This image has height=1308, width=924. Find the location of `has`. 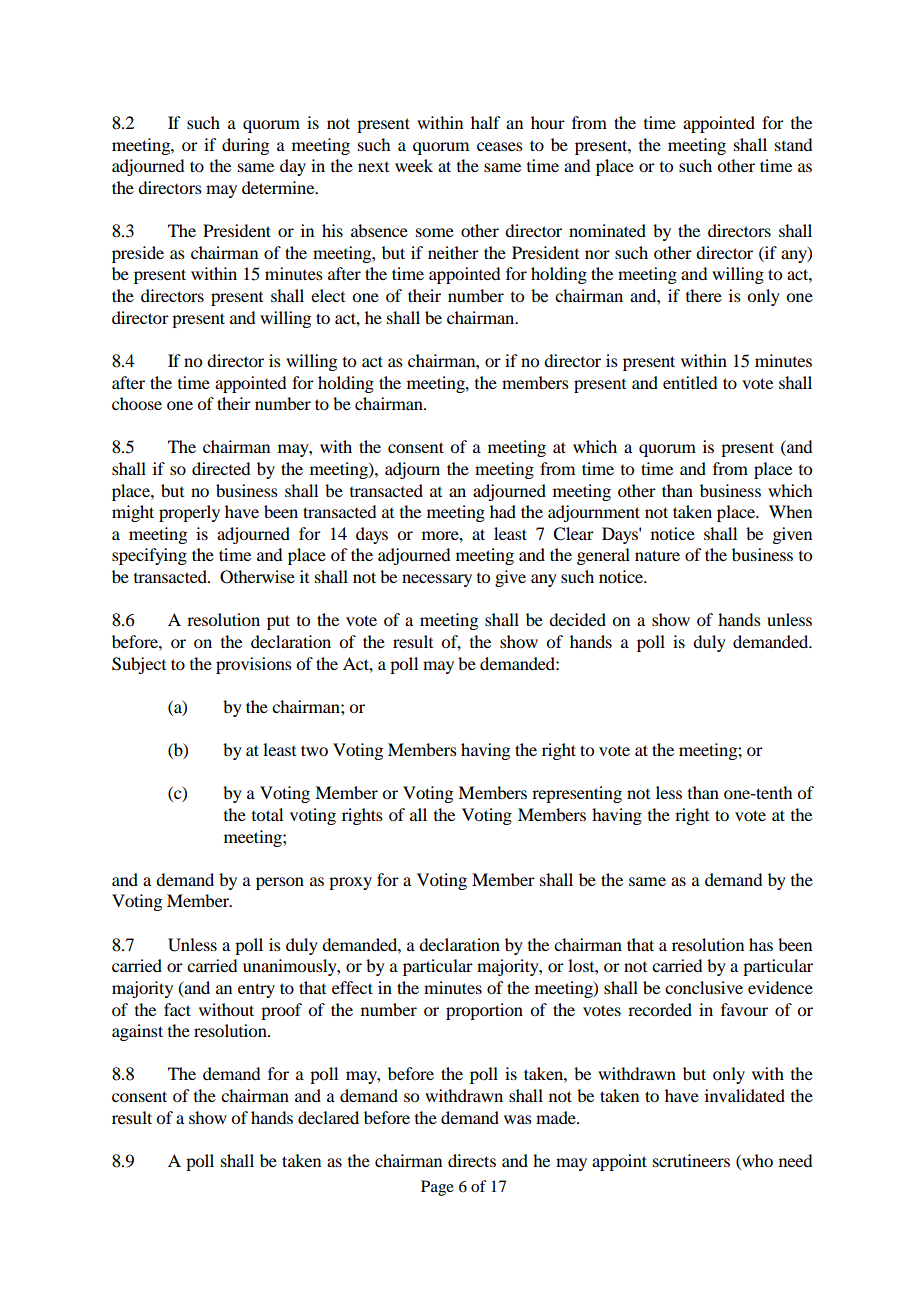

has is located at coordinates (761, 944).
